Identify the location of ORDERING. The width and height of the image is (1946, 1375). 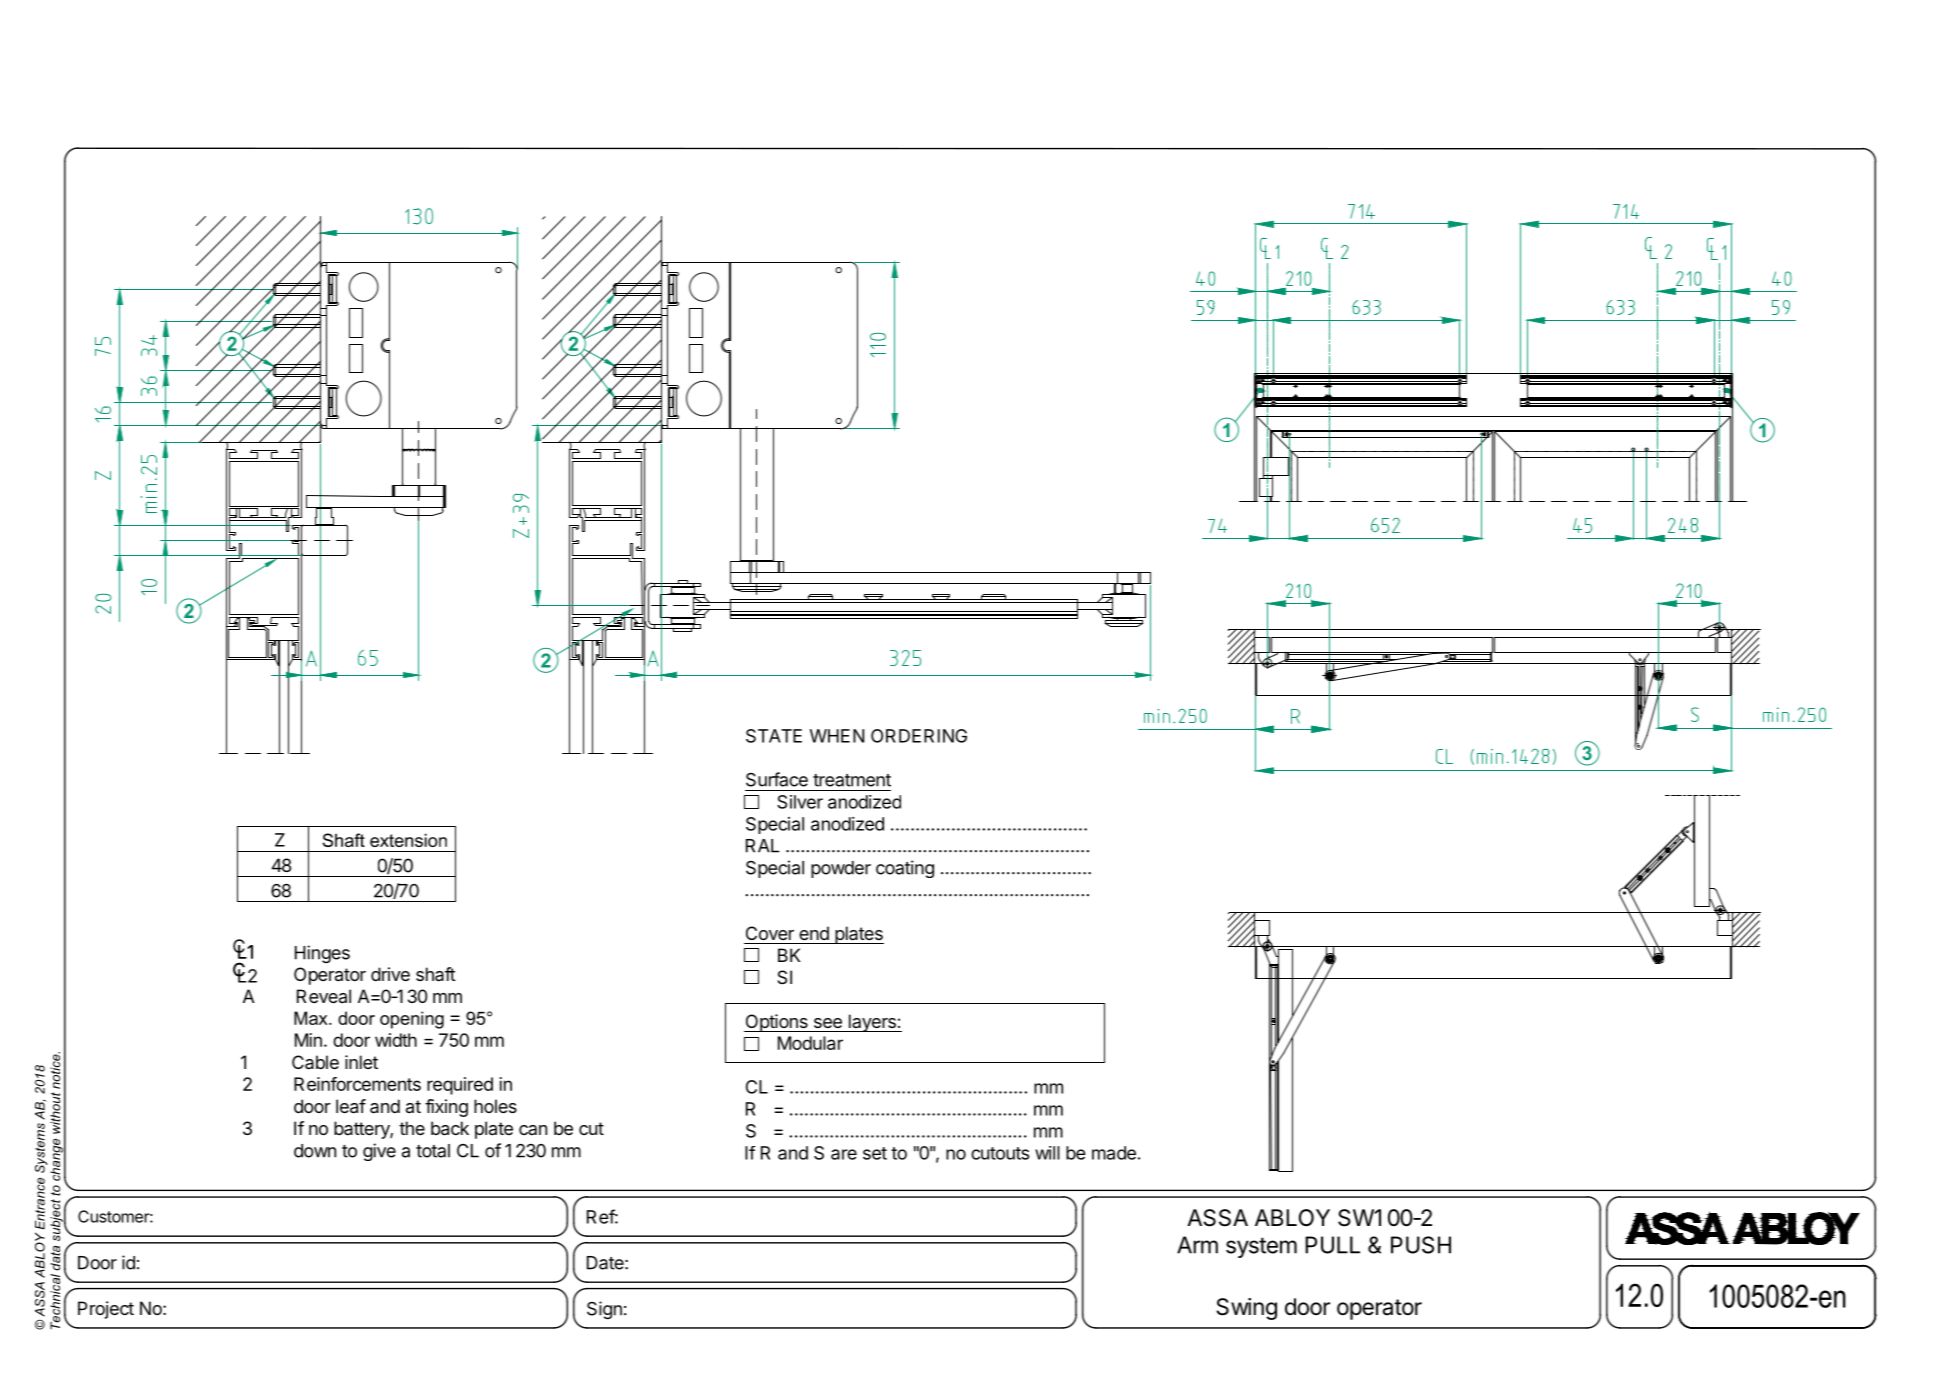
(919, 736).
